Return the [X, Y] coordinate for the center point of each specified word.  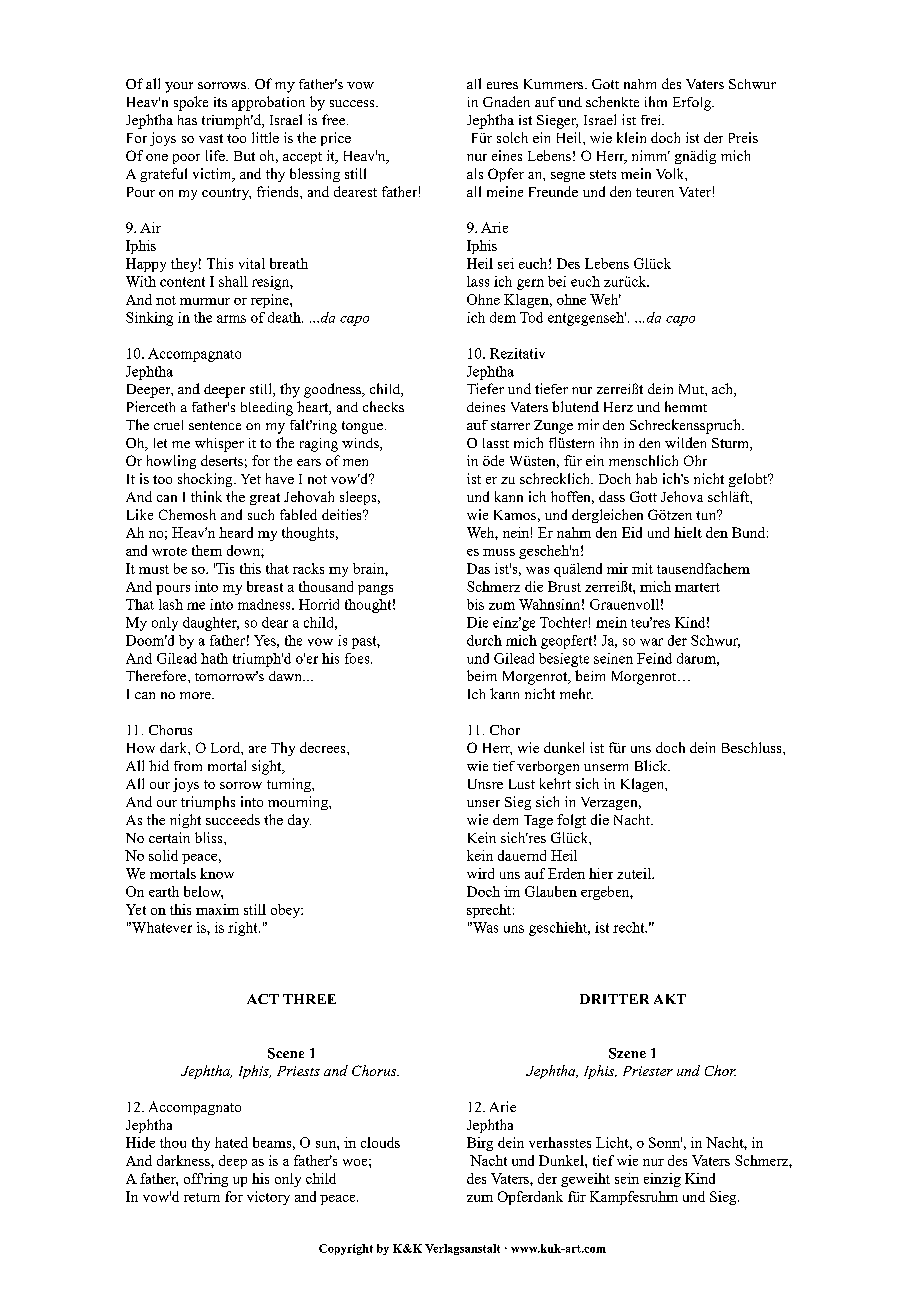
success [353, 103]
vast [211, 138]
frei [652, 120]
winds [361, 444]
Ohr [695, 460]
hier [601, 873]
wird [480, 873]
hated [231, 1142]
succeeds [233, 819]
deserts [222, 460]
